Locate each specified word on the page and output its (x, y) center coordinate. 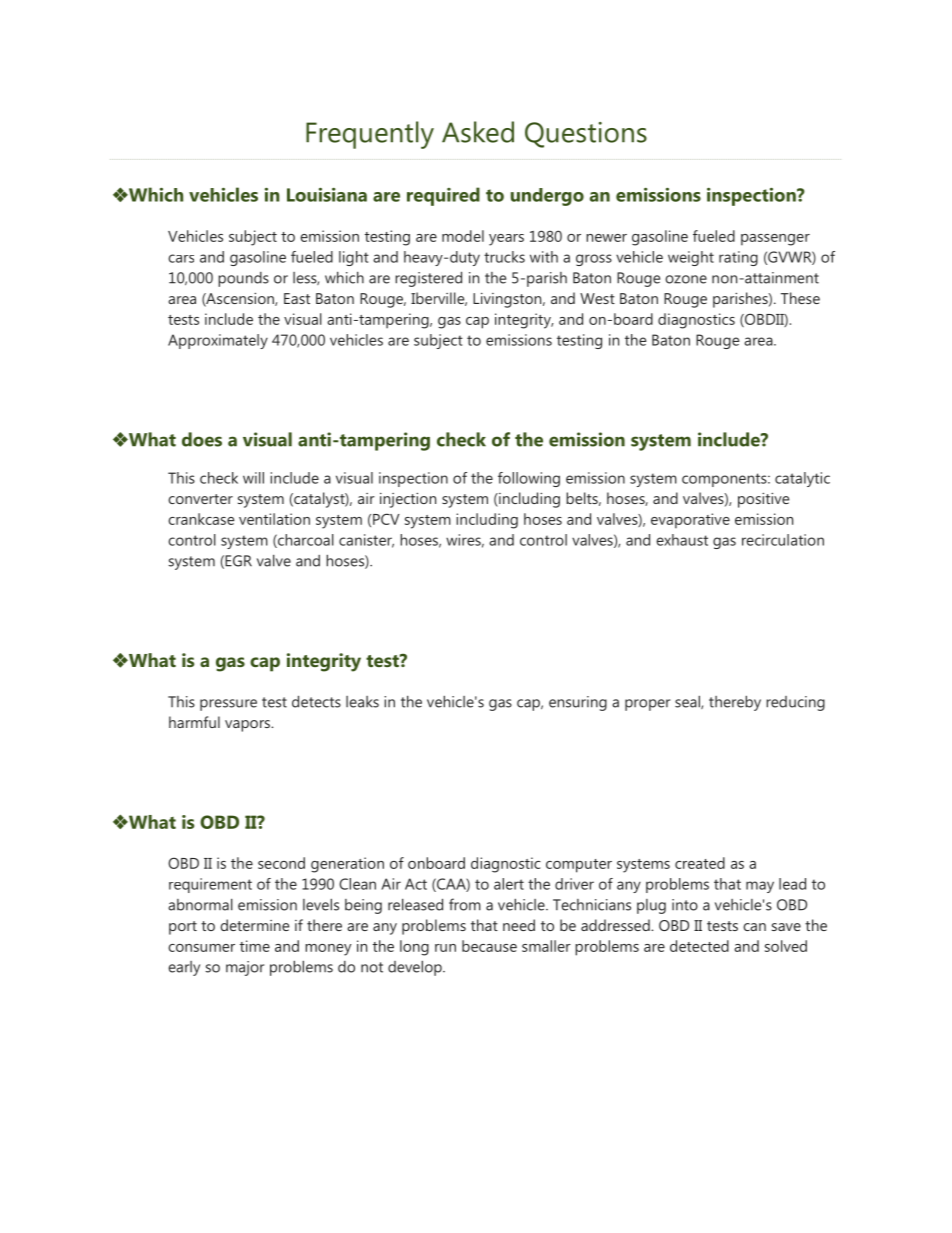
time (255, 946)
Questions (586, 135)
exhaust (682, 540)
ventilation (274, 519)
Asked (478, 132)
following (529, 479)
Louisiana (327, 194)
